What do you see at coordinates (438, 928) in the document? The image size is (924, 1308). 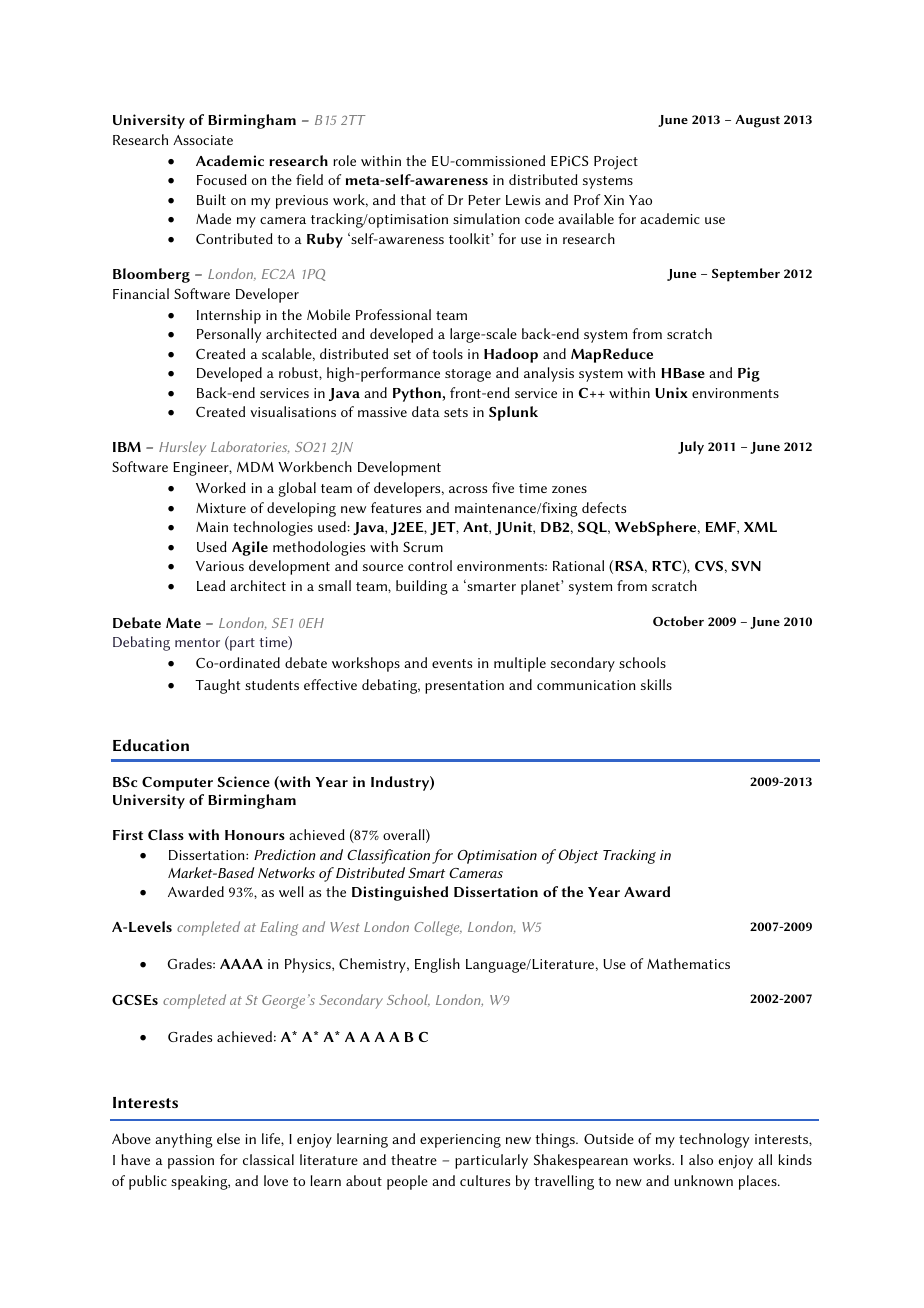 I see `College` at bounding box center [438, 928].
